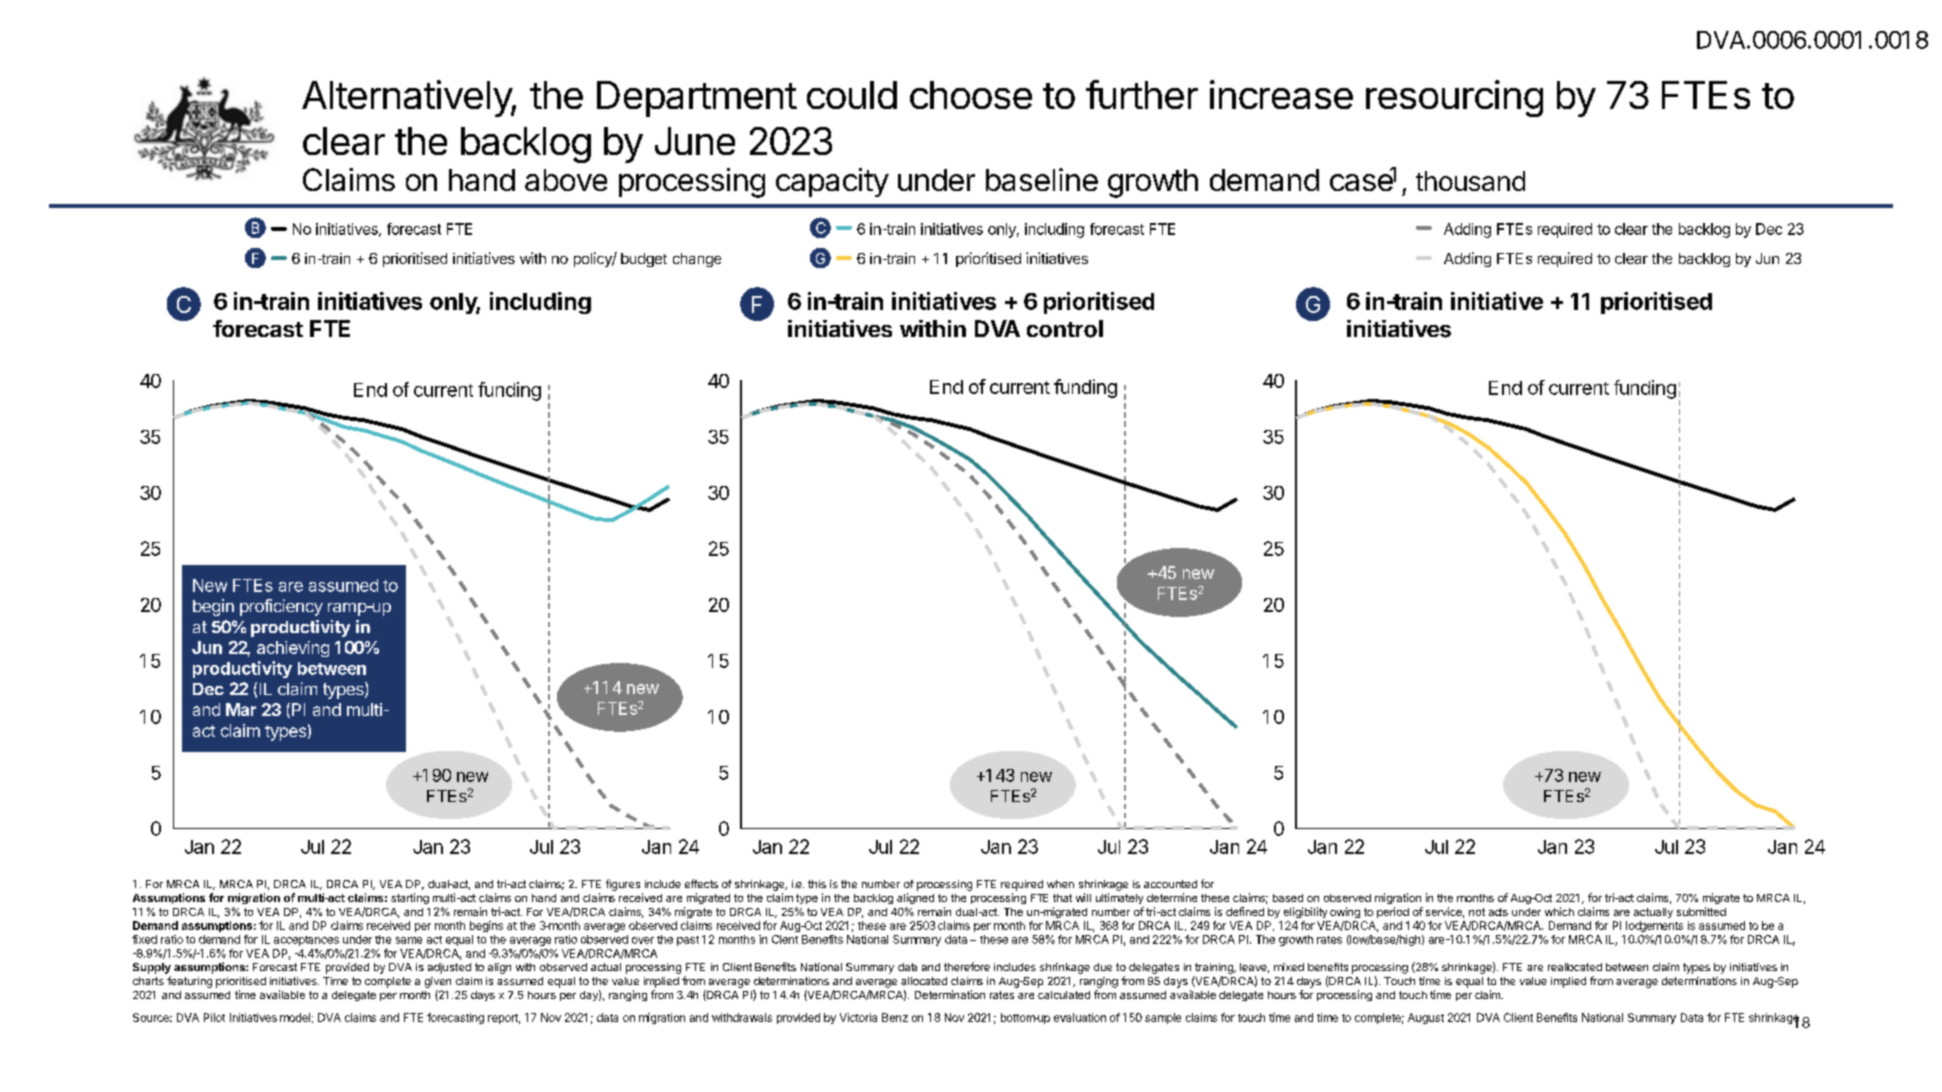  I want to click on resourcing, so click(1454, 98).
